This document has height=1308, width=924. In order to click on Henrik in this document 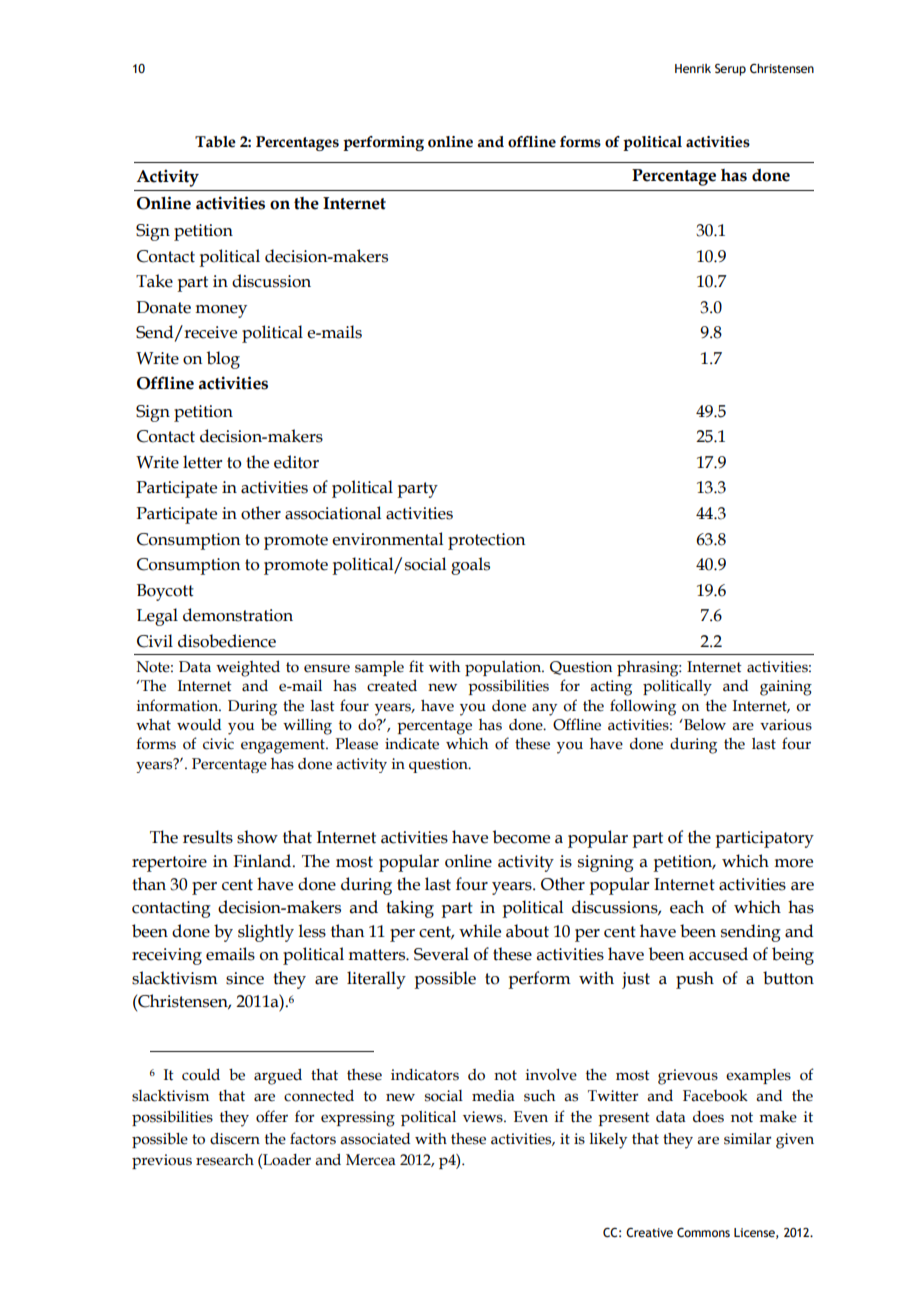, I will do `click(693, 68)`.
